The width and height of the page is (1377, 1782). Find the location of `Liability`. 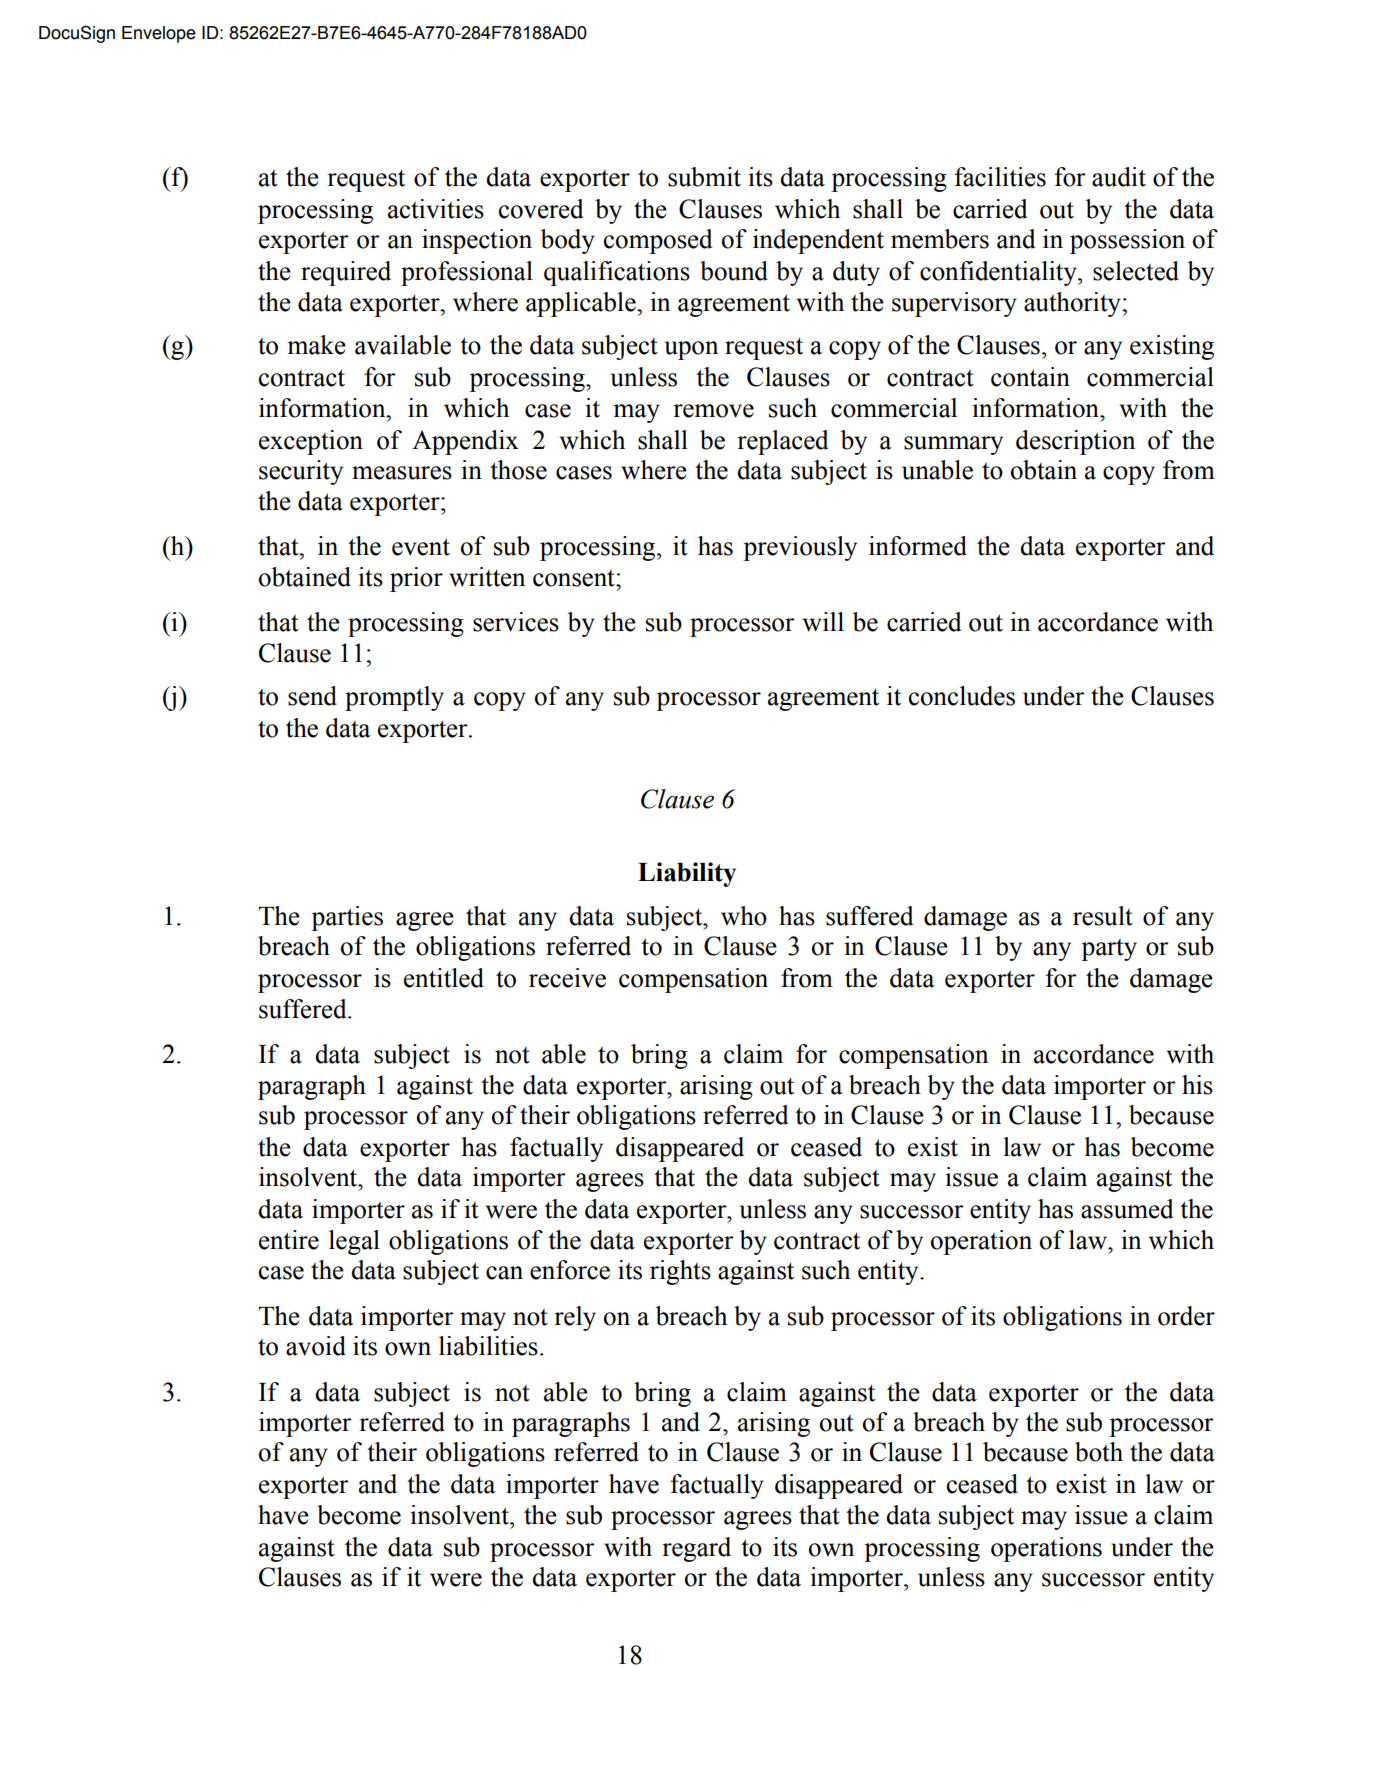

Liability is located at coordinates (687, 874).
